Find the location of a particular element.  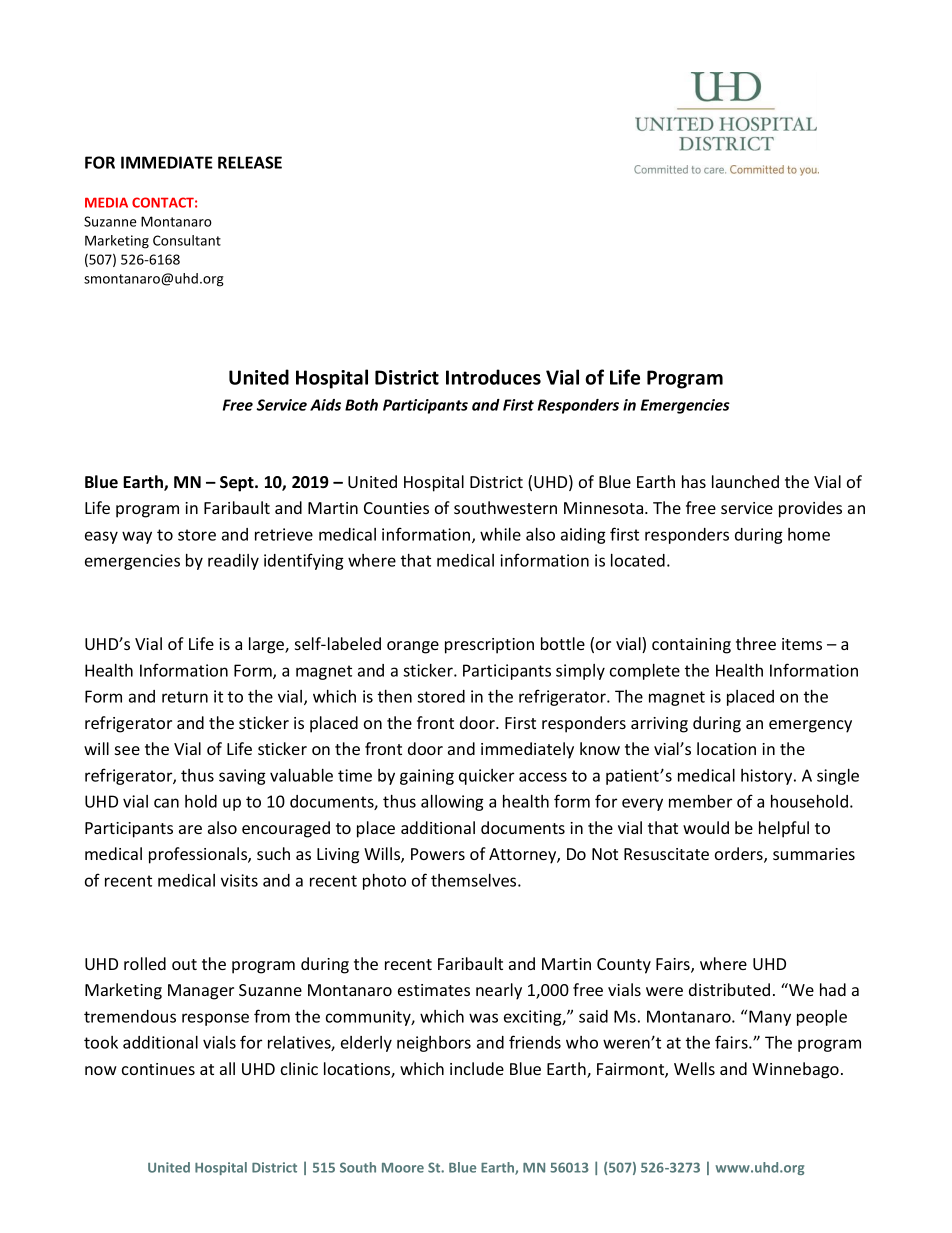

continues is located at coordinates (158, 1069).
